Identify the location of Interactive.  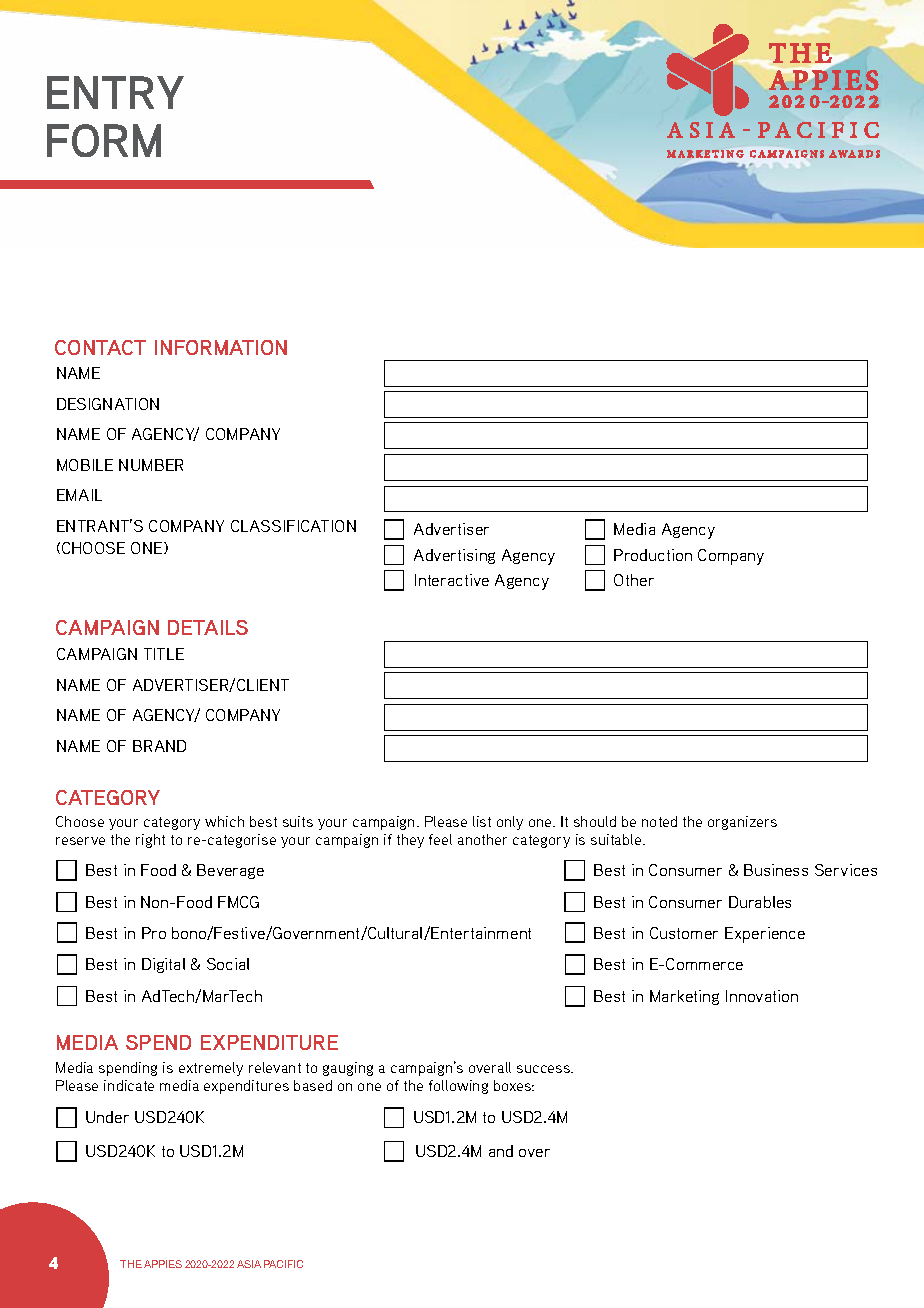
(452, 580).
